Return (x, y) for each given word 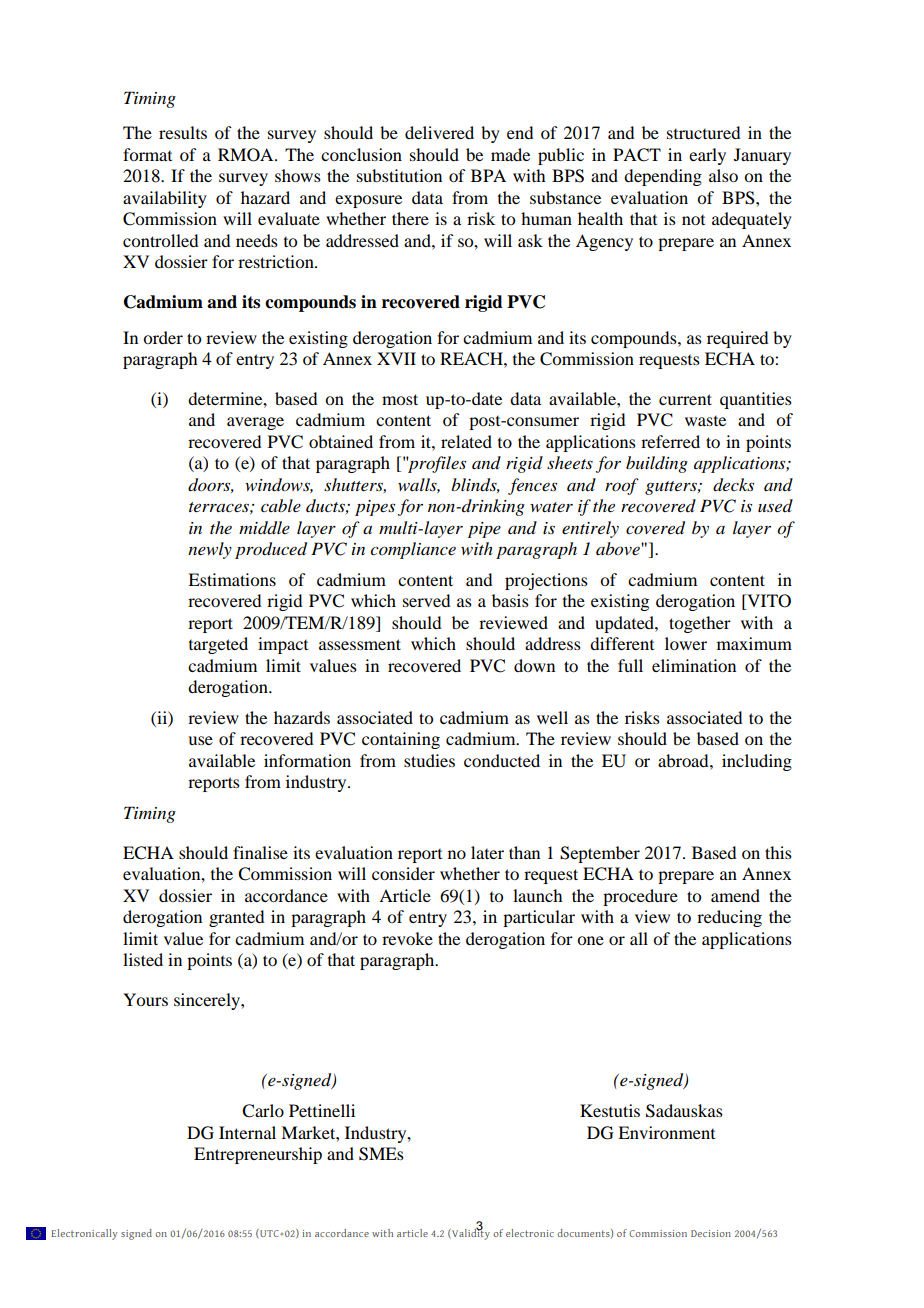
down (534, 665)
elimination (694, 665)
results (183, 132)
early (707, 156)
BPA (488, 175)
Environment (666, 1132)
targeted (218, 645)
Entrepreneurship (258, 1155)
